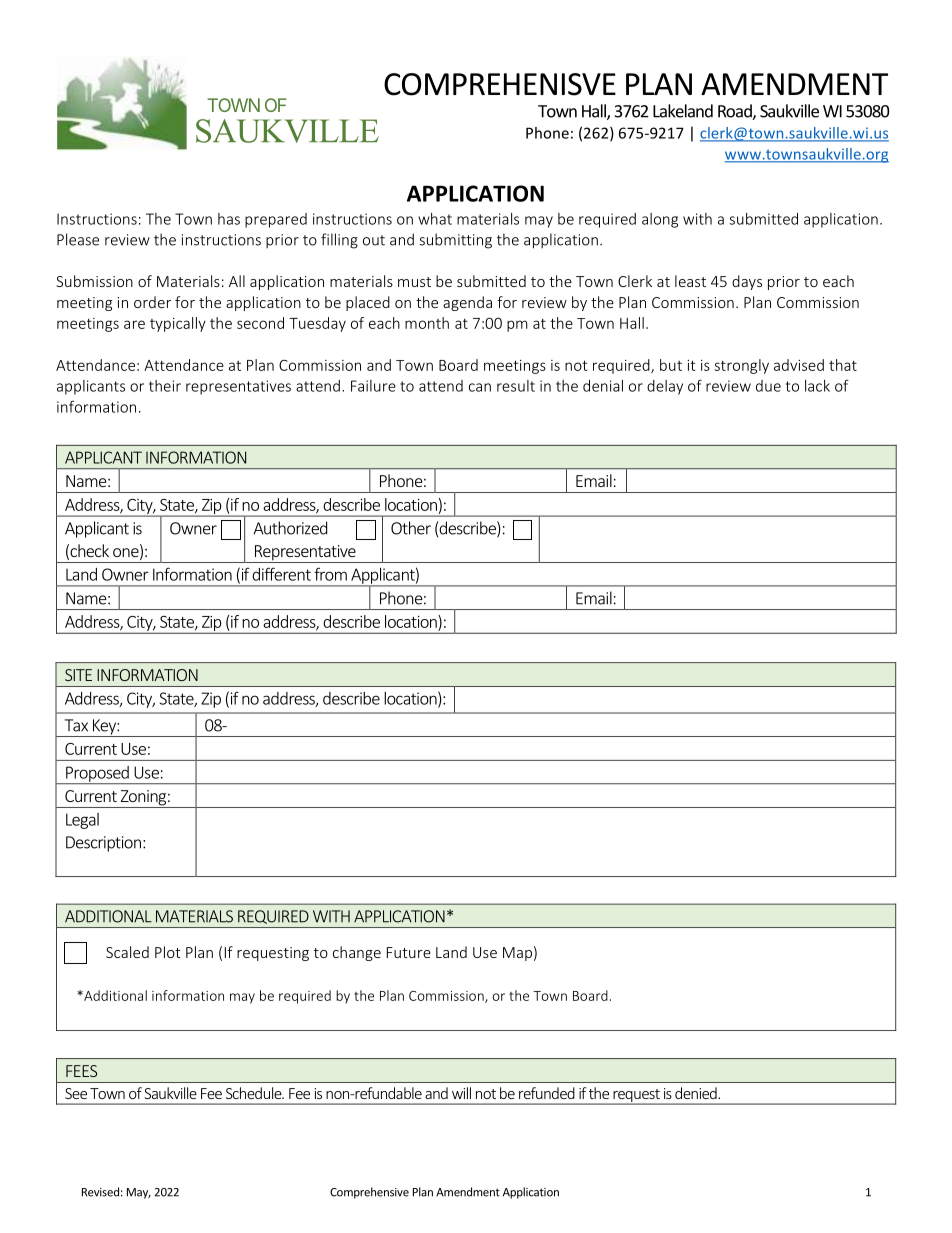  I want to click on has, so click(229, 219).
